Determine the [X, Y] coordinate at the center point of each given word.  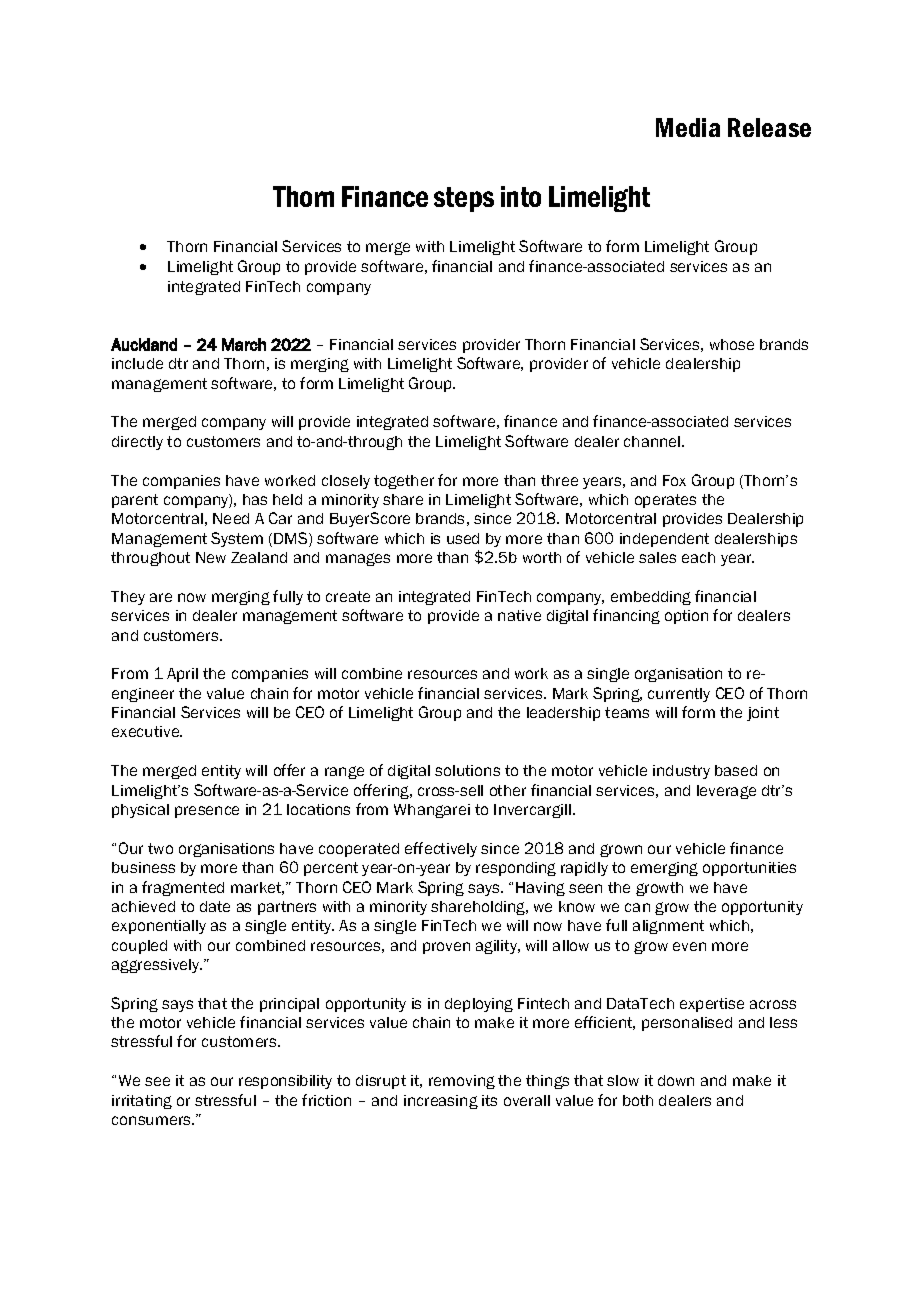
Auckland [144, 344]
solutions [467, 770]
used [463, 538]
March [244, 344]
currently [679, 695]
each [698, 557]
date [215, 906]
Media [688, 127]
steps [464, 199]
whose [732, 344]
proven [446, 948]
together [404, 482]
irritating [142, 1102]
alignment [668, 927]
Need [231, 518]
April [182, 675]
